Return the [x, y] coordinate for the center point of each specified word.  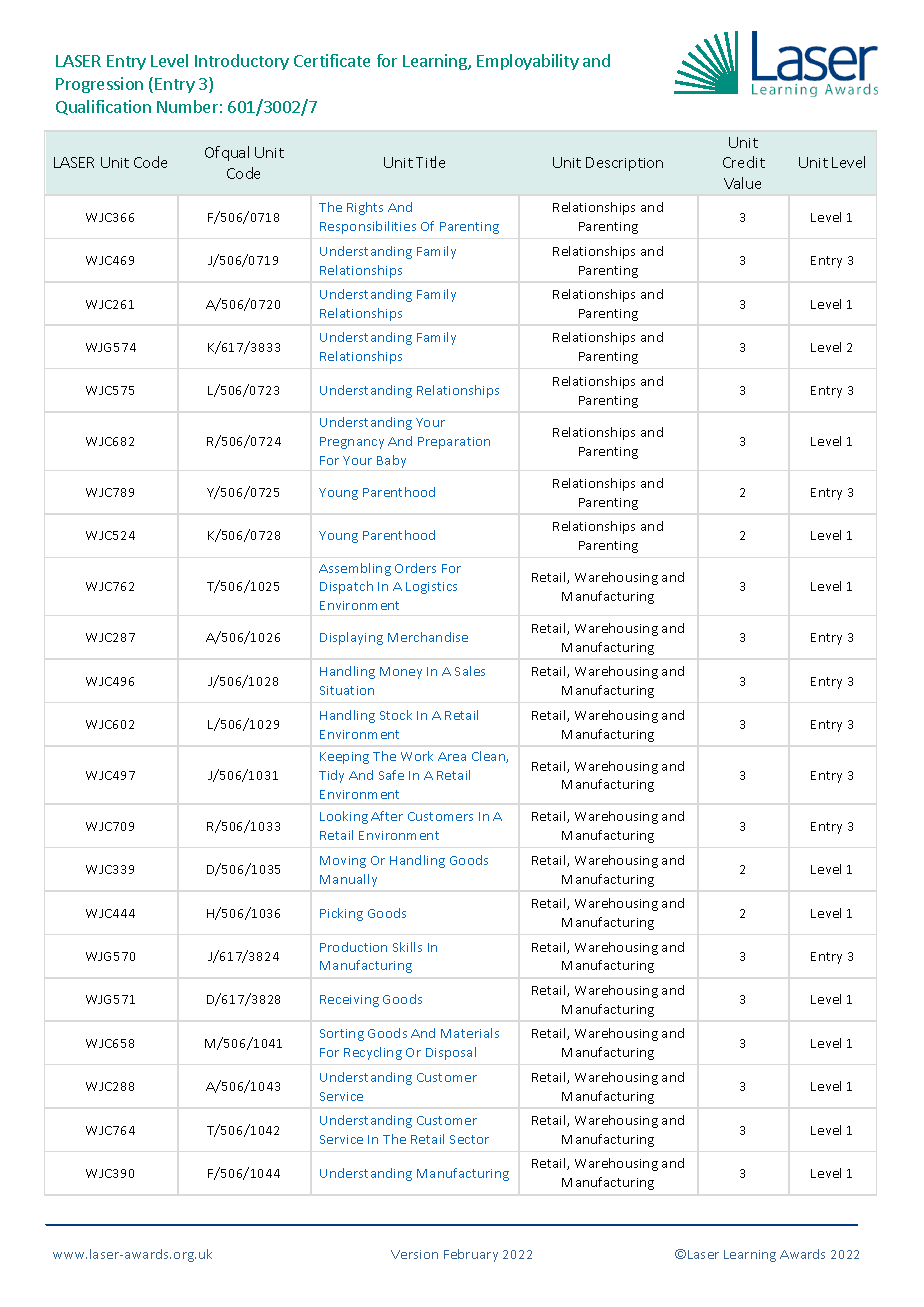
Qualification [103, 107]
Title [430, 162]
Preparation [454, 443]
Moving [343, 862]
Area [452, 756]
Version [414, 1254]
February [471, 1255]
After [387, 816]
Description [624, 164]
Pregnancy [352, 443]
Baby [391, 461]
